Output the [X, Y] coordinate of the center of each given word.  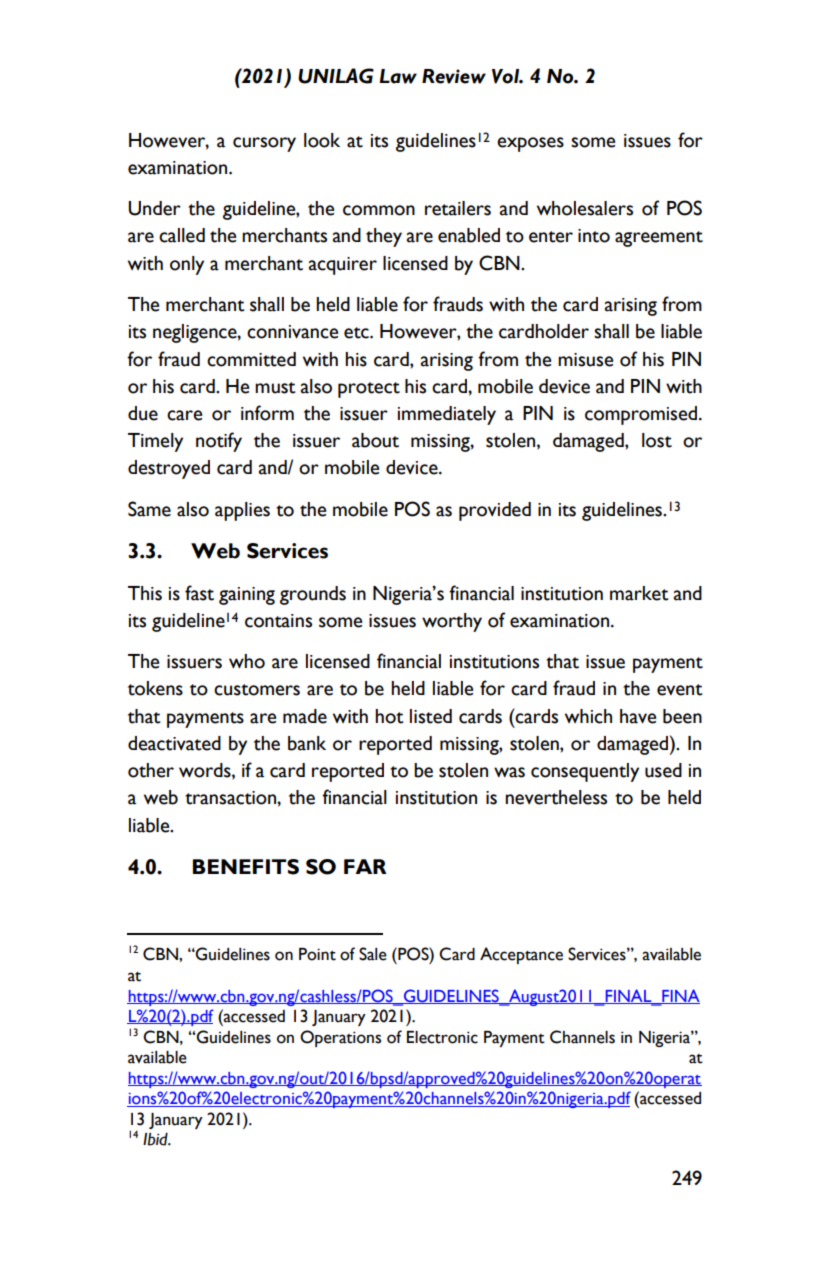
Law [398, 76]
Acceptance [521, 955]
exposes [530, 144]
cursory [264, 144]
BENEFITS [246, 867]
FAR [365, 866]
